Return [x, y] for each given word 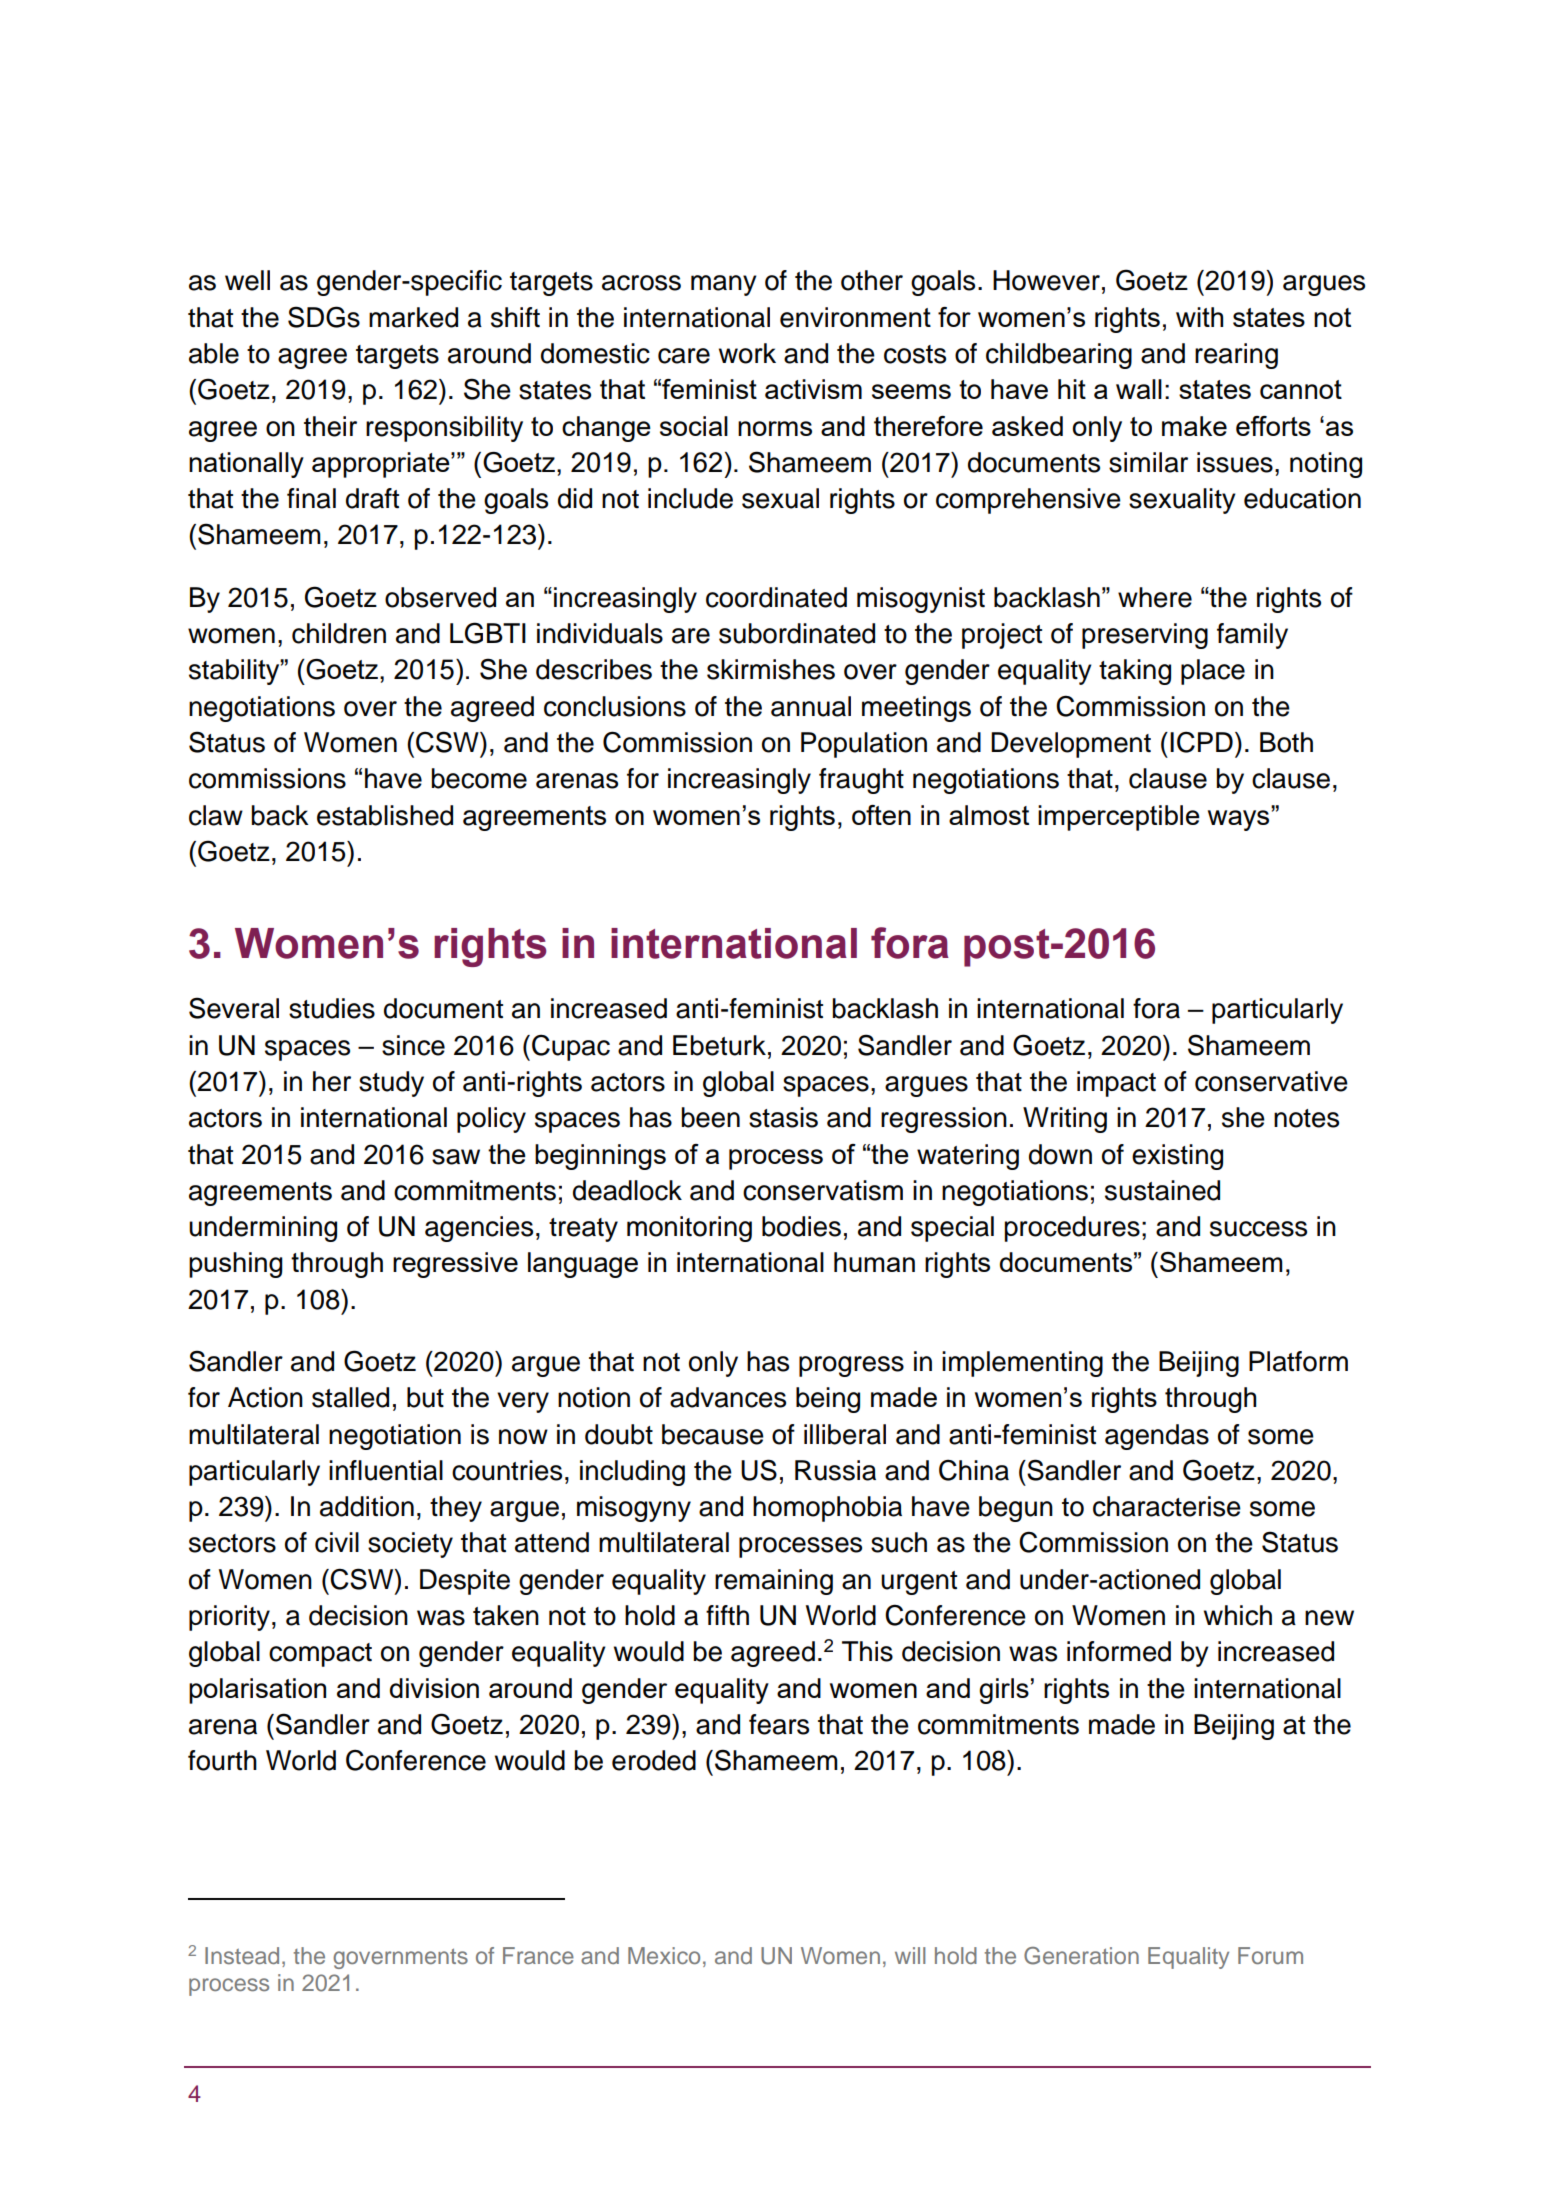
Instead [242, 1955]
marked [413, 317]
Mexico [664, 1955]
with [1199, 317]
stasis [783, 1117]
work [747, 353]
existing [1177, 1157]
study [391, 1084]
